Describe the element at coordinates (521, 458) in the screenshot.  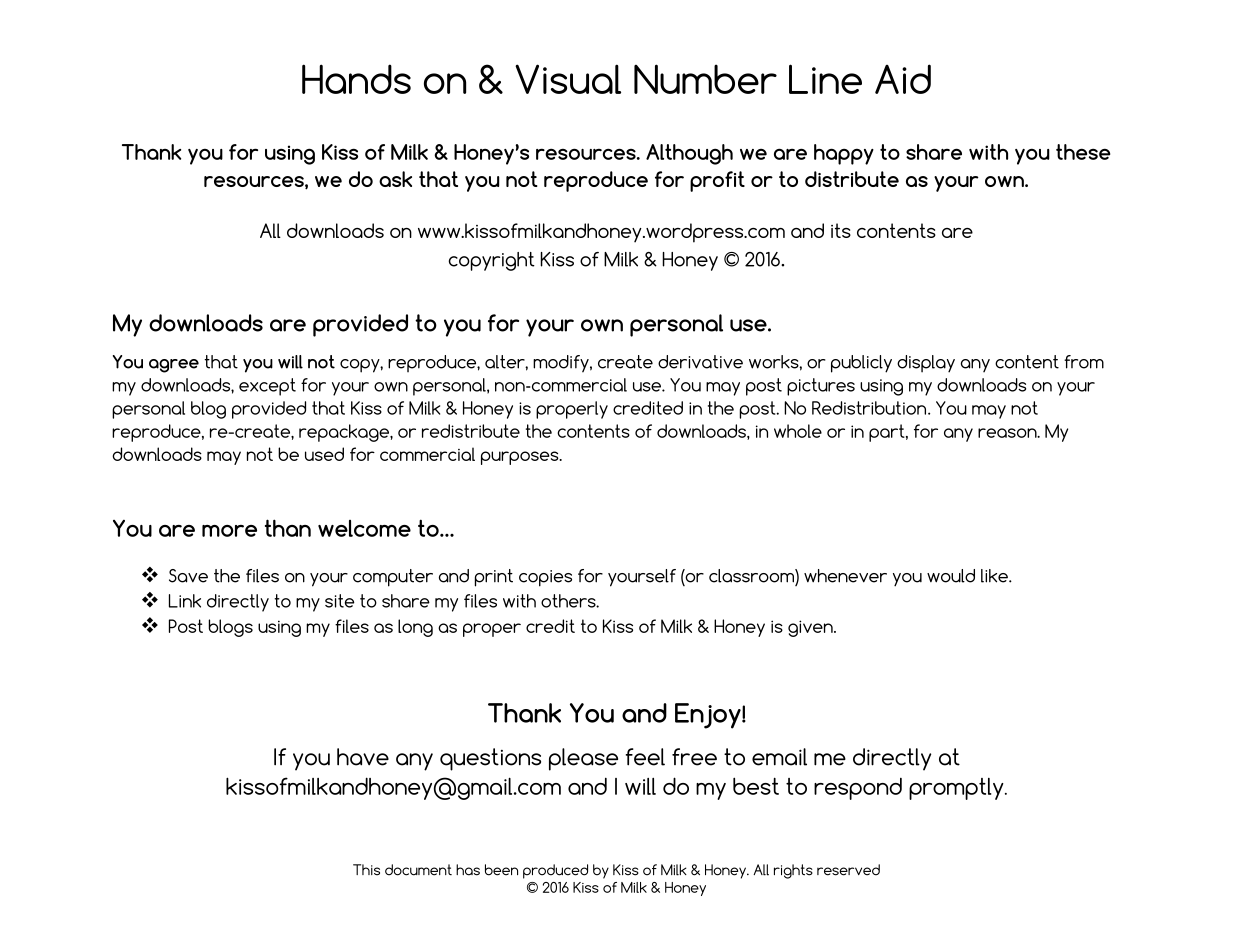
I see `purposes` at that location.
